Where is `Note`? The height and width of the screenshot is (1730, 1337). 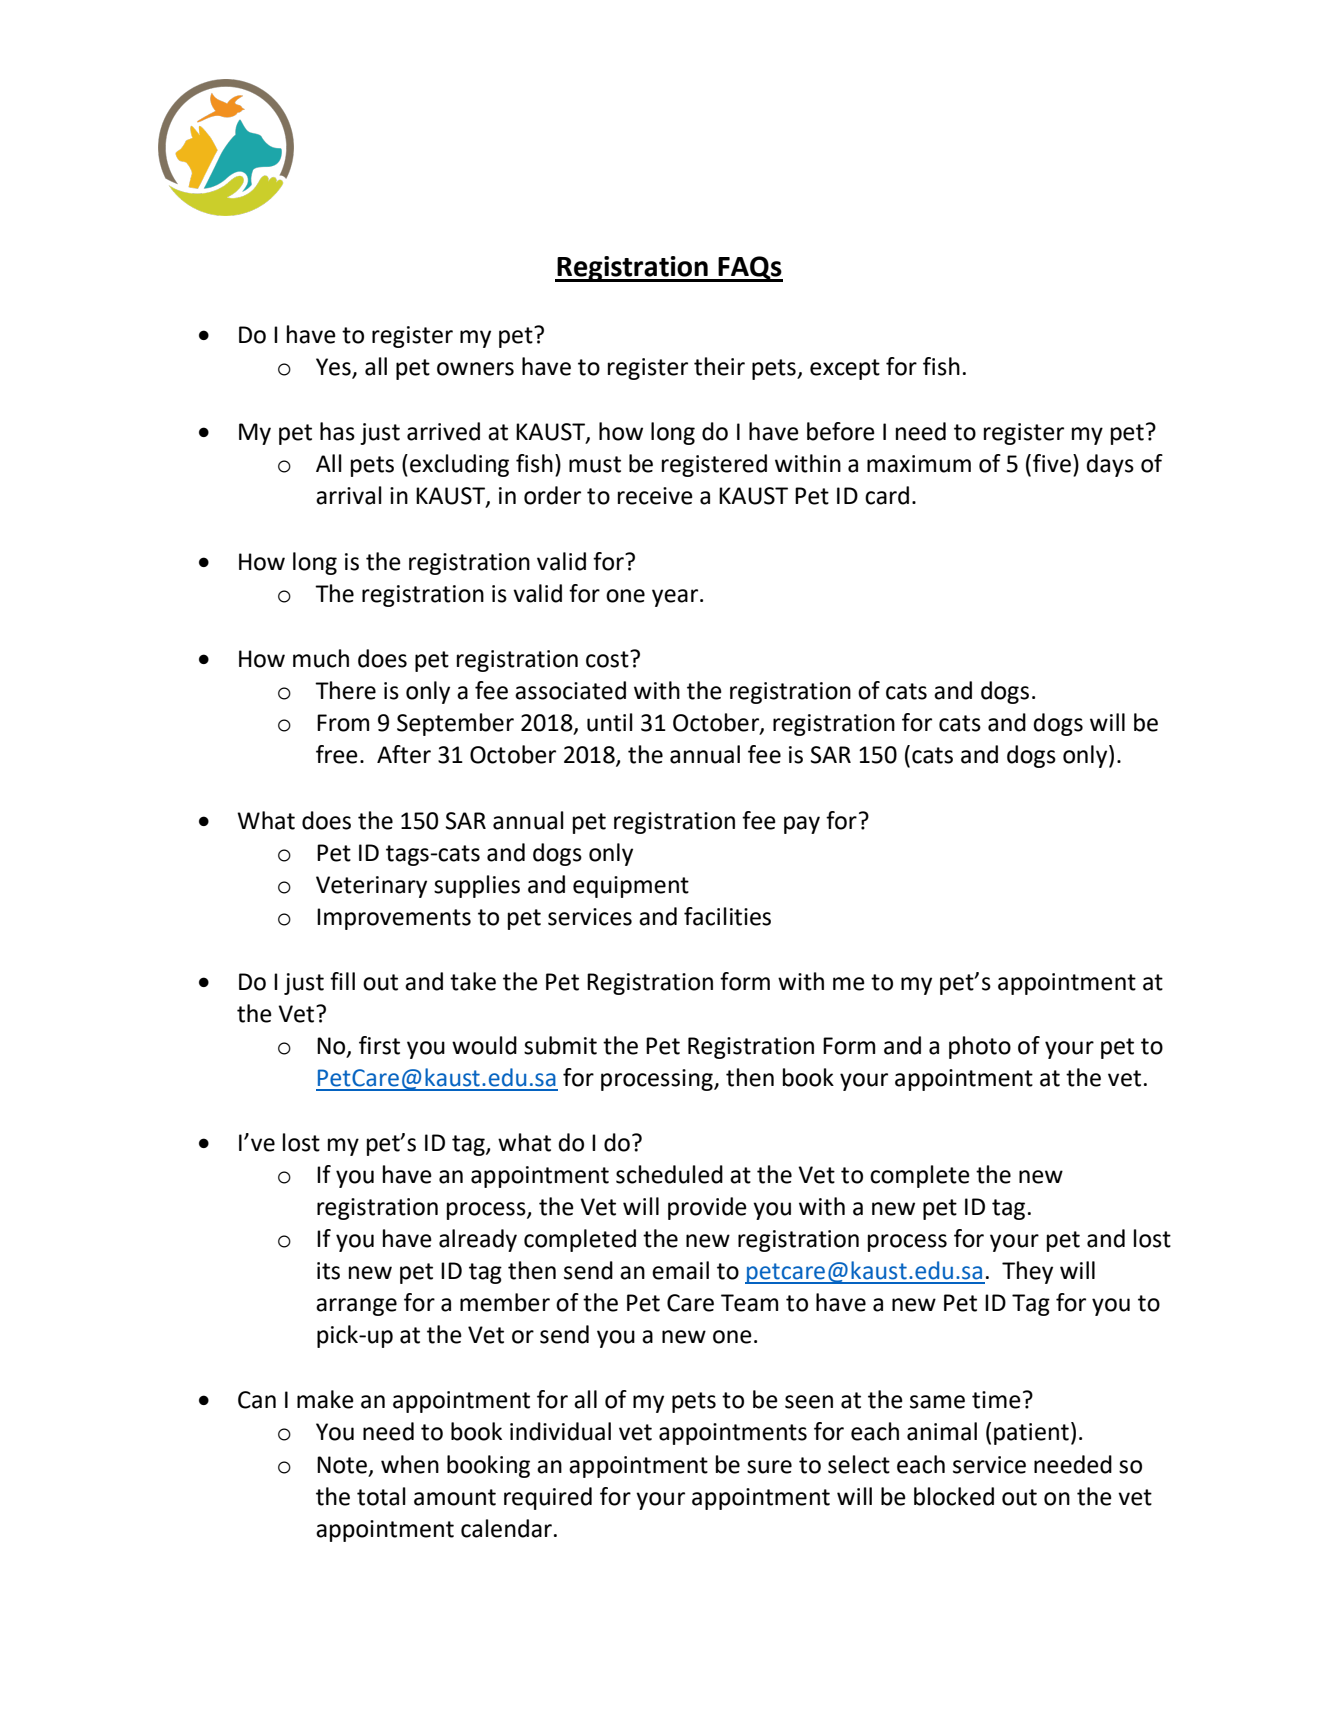
Note is located at coordinates (342, 1465).
